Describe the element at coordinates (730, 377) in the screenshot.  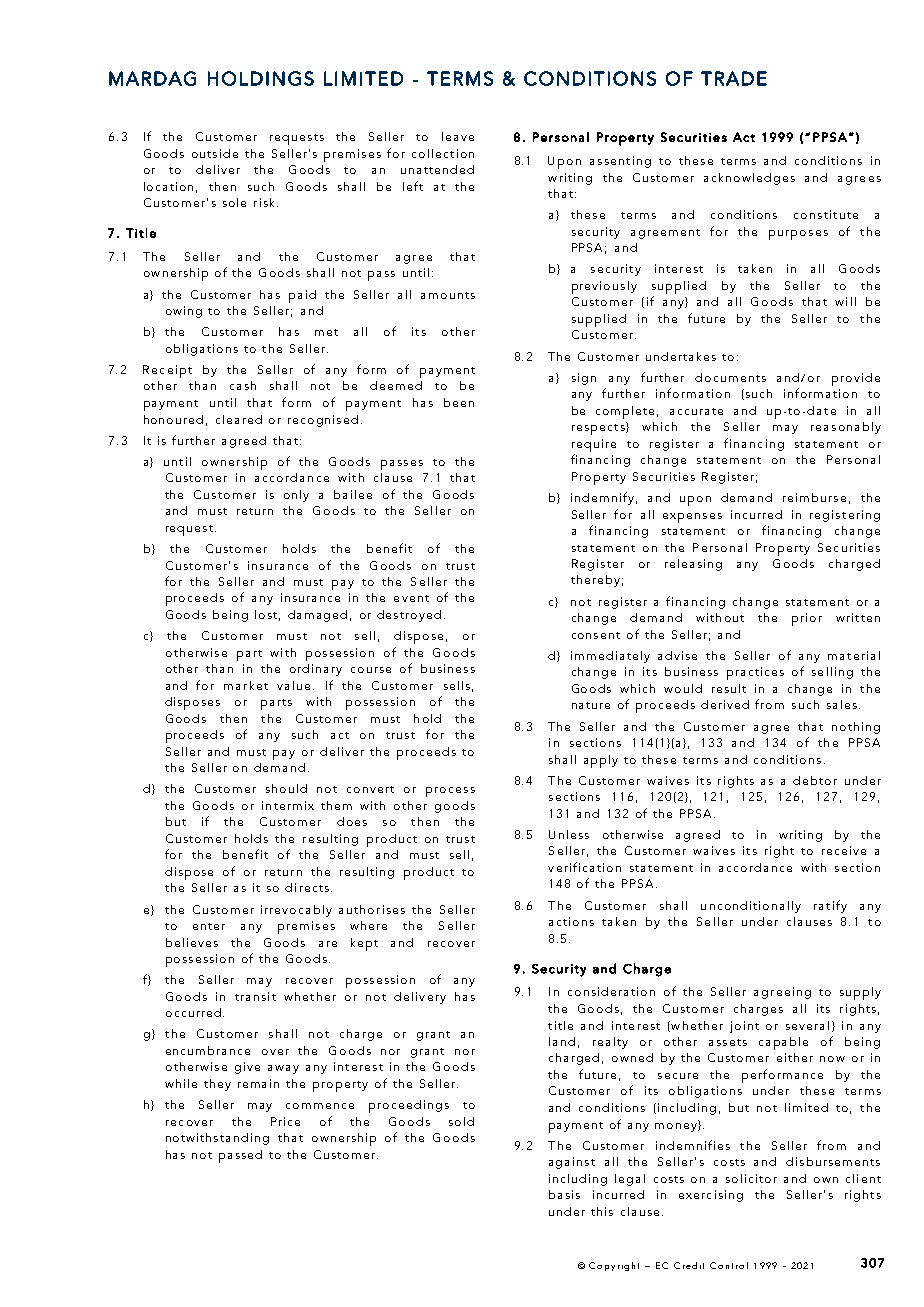
I see `documents` at that location.
